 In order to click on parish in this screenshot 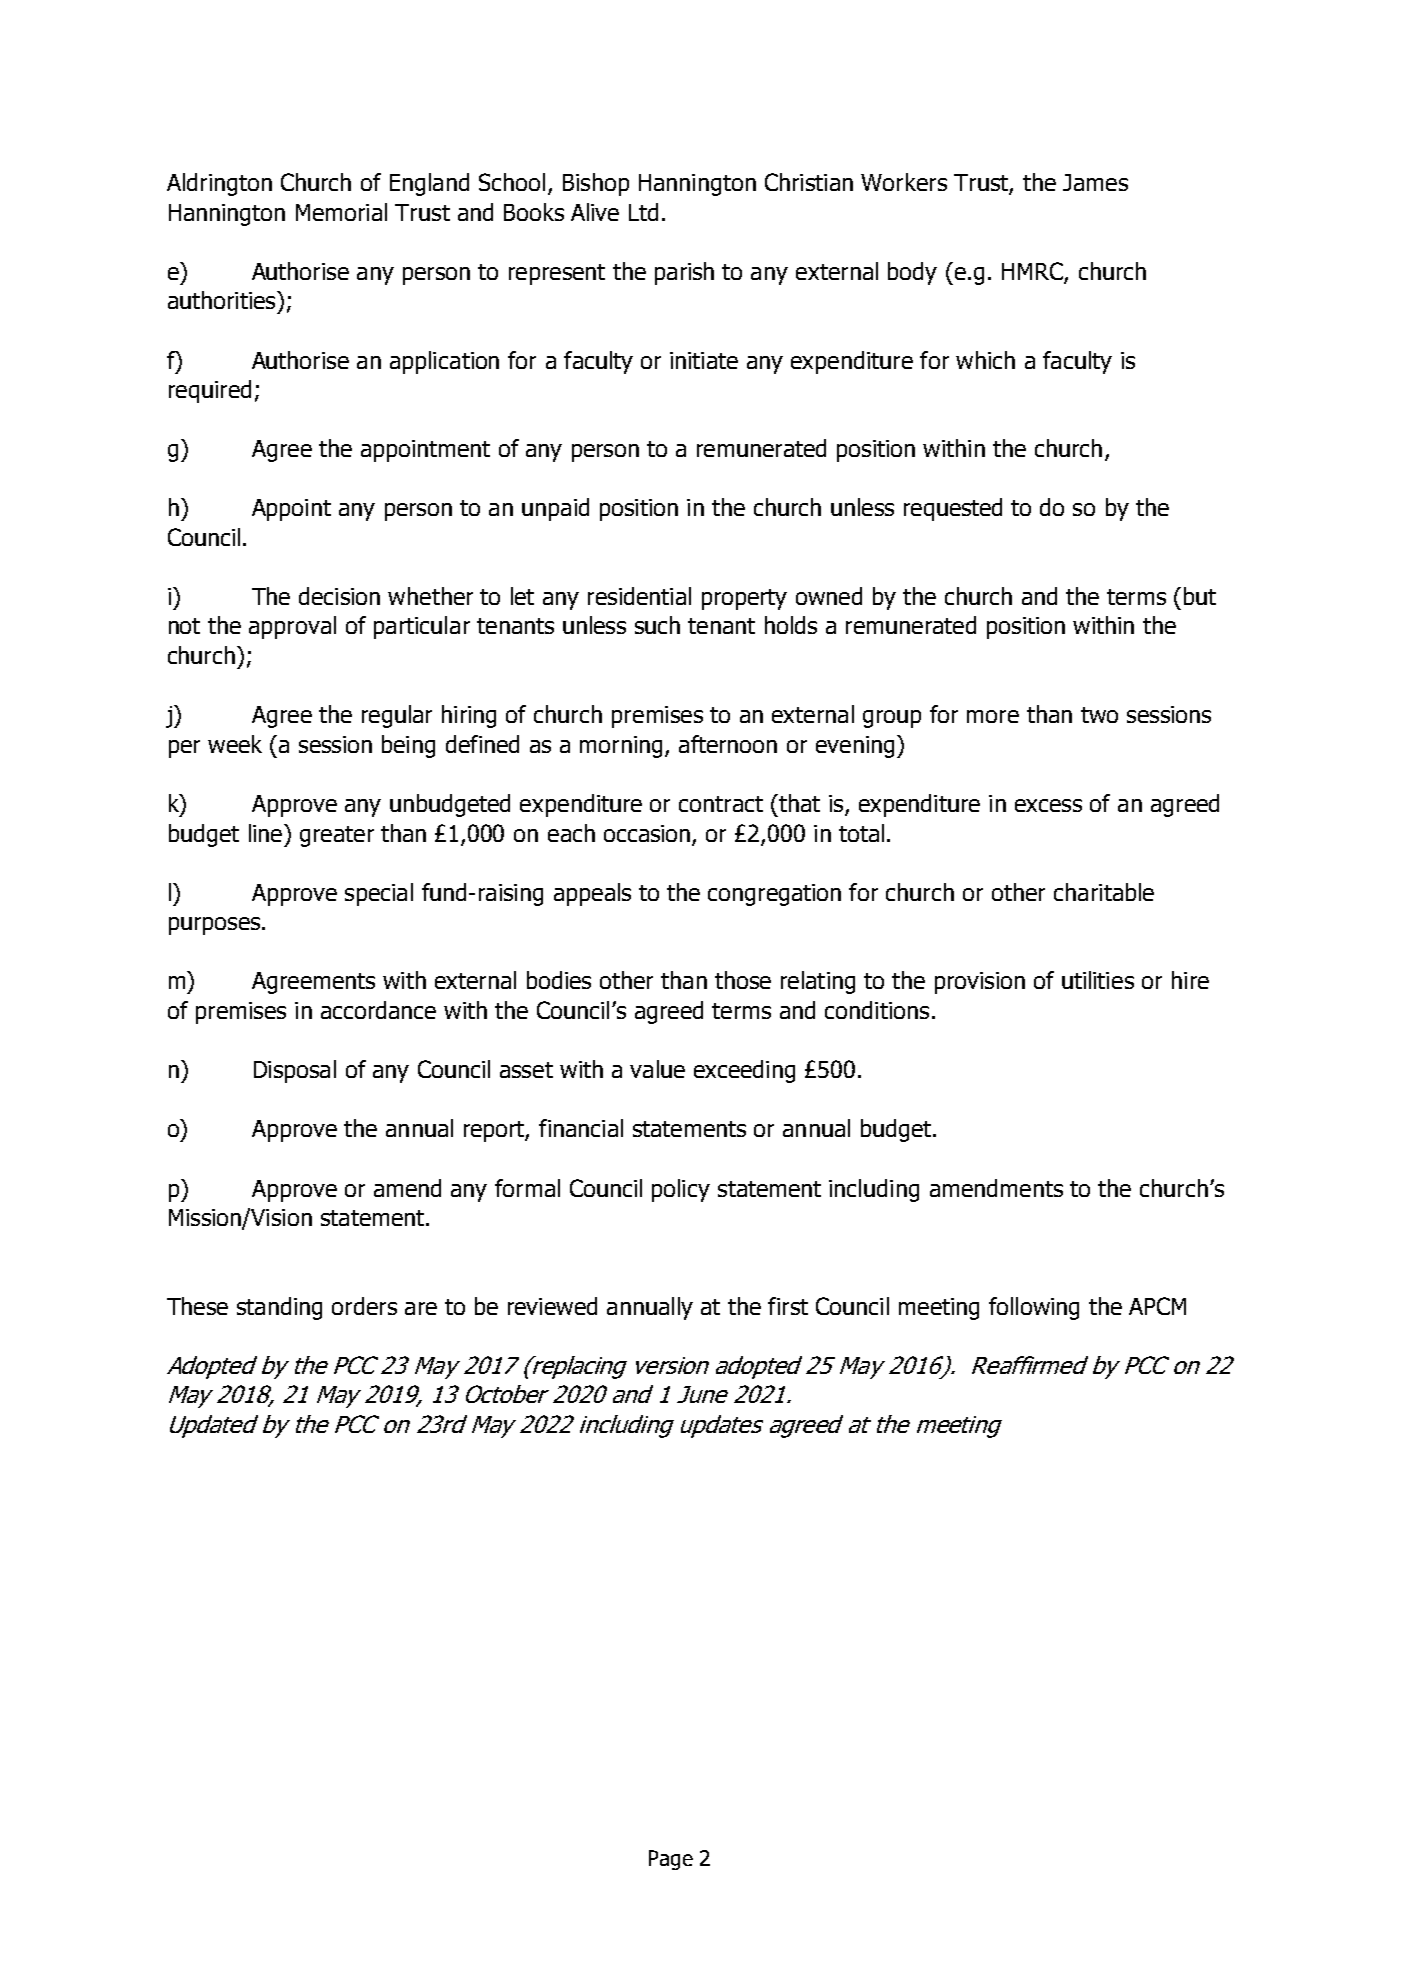, I will do `click(684, 273)`.
